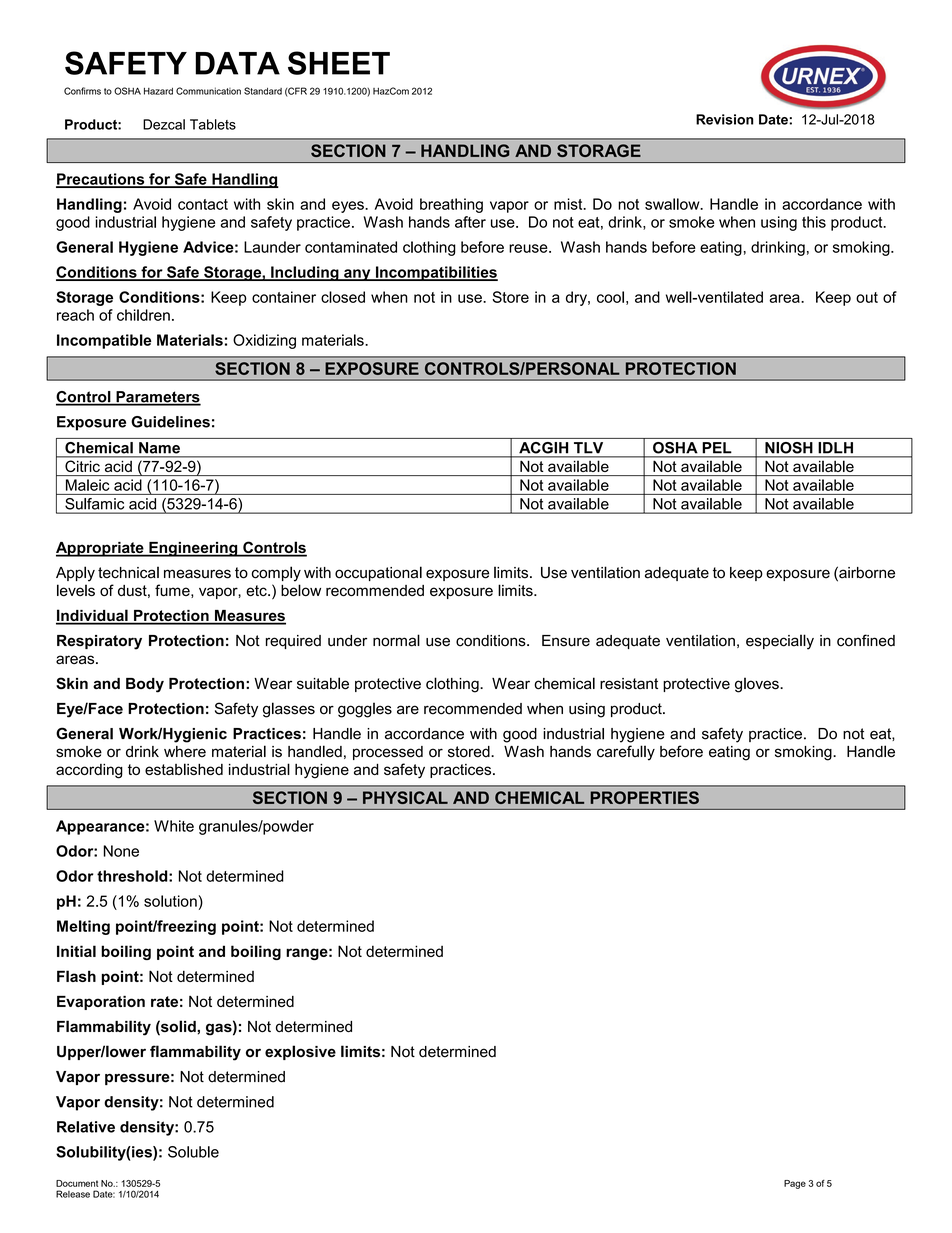 This page has width=952, height=1233. I want to click on Soluble, so click(193, 1152).
